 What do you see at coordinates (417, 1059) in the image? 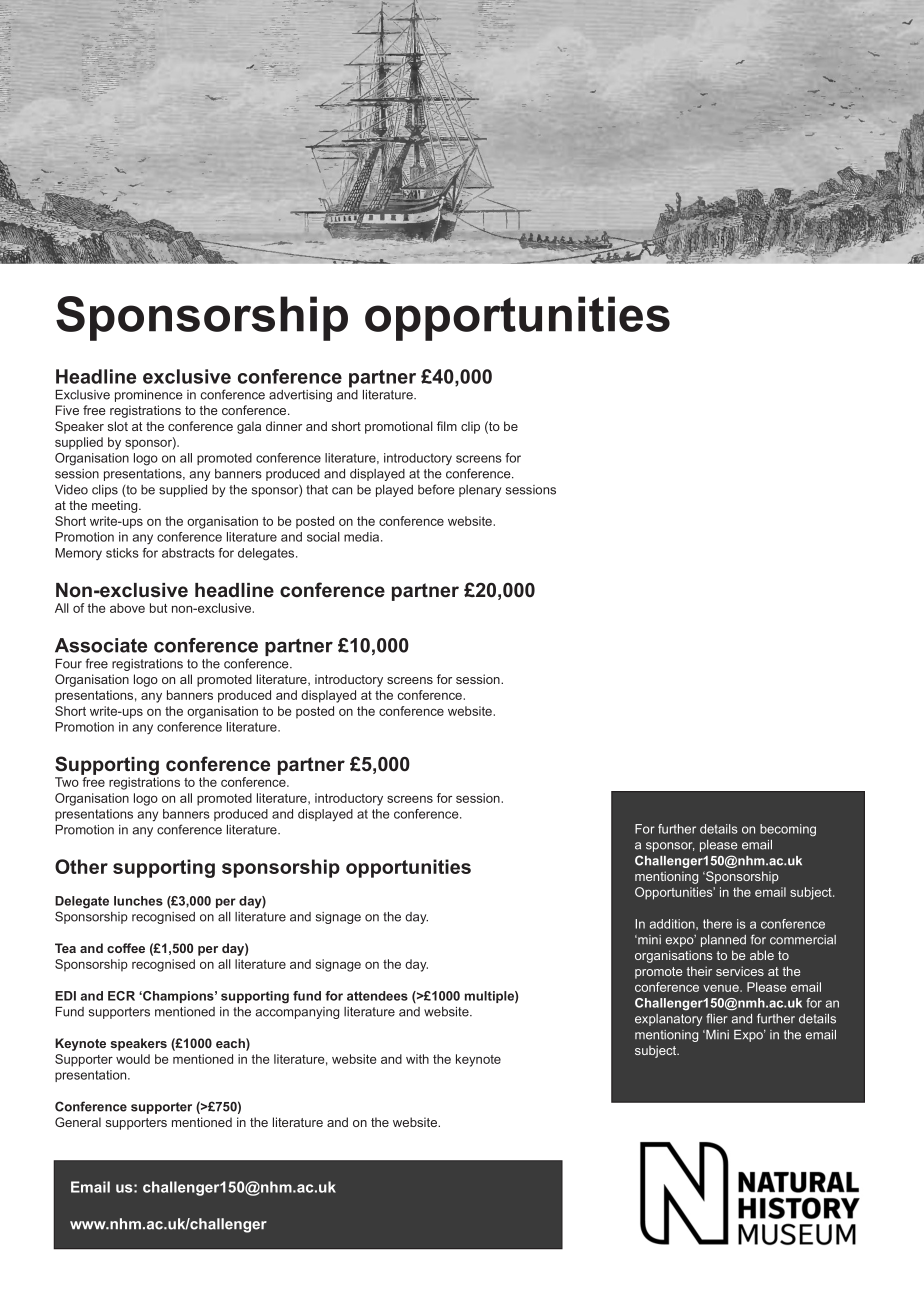
I see `with` at bounding box center [417, 1059].
